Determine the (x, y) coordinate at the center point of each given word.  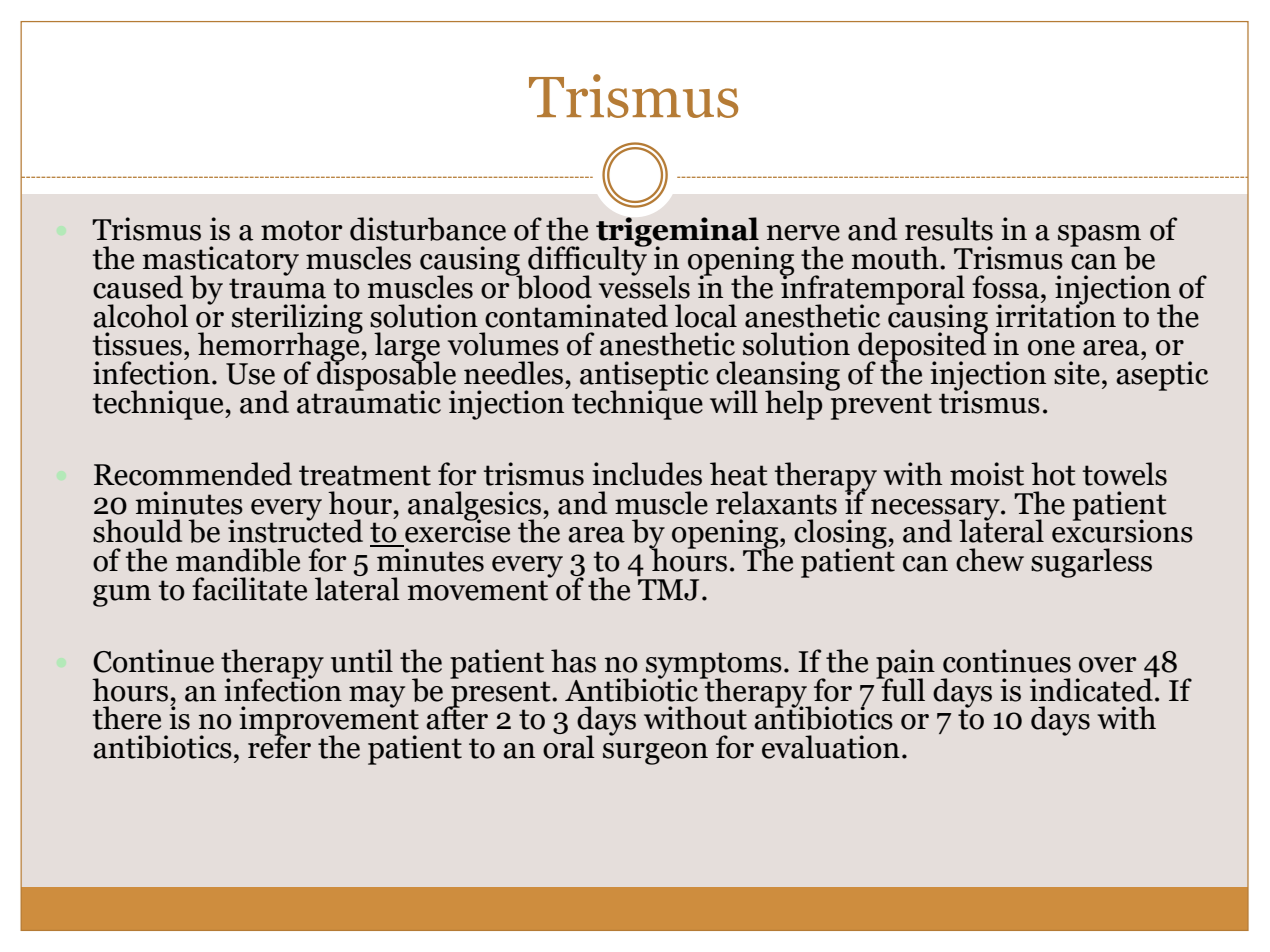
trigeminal (677, 233)
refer (279, 746)
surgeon (655, 754)
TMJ (668, 590)
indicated (1092, 688)
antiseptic (644, 377)
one (1051, 348)
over (1108, 665)
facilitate (249, 589)
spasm (1099, 237)
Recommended (193, 474)
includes (647, 474)
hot (1053, 474)
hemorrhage (280, 347)
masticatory (220, 262)
